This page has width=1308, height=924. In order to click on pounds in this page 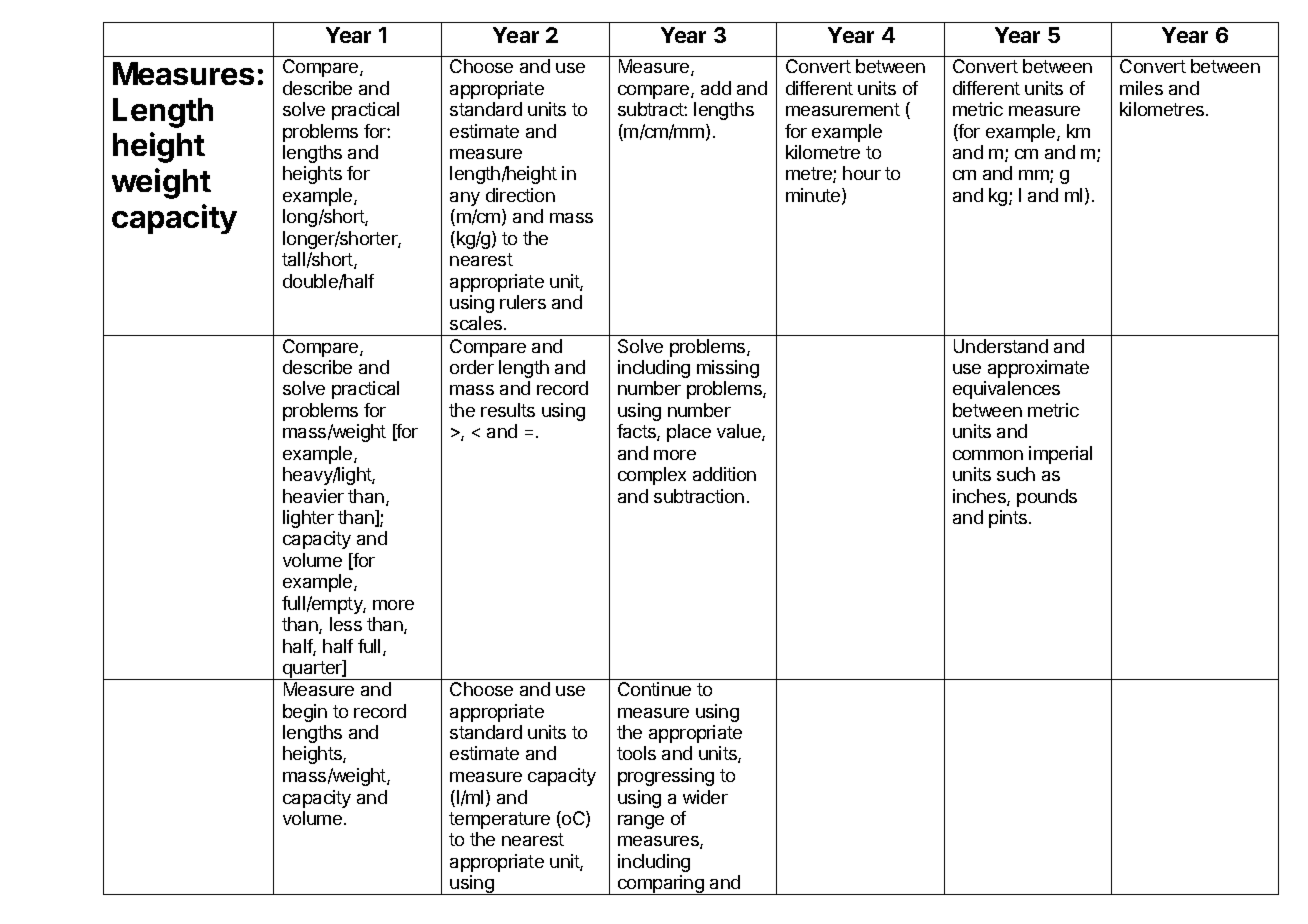, I will do `click(1047, 498)`.
